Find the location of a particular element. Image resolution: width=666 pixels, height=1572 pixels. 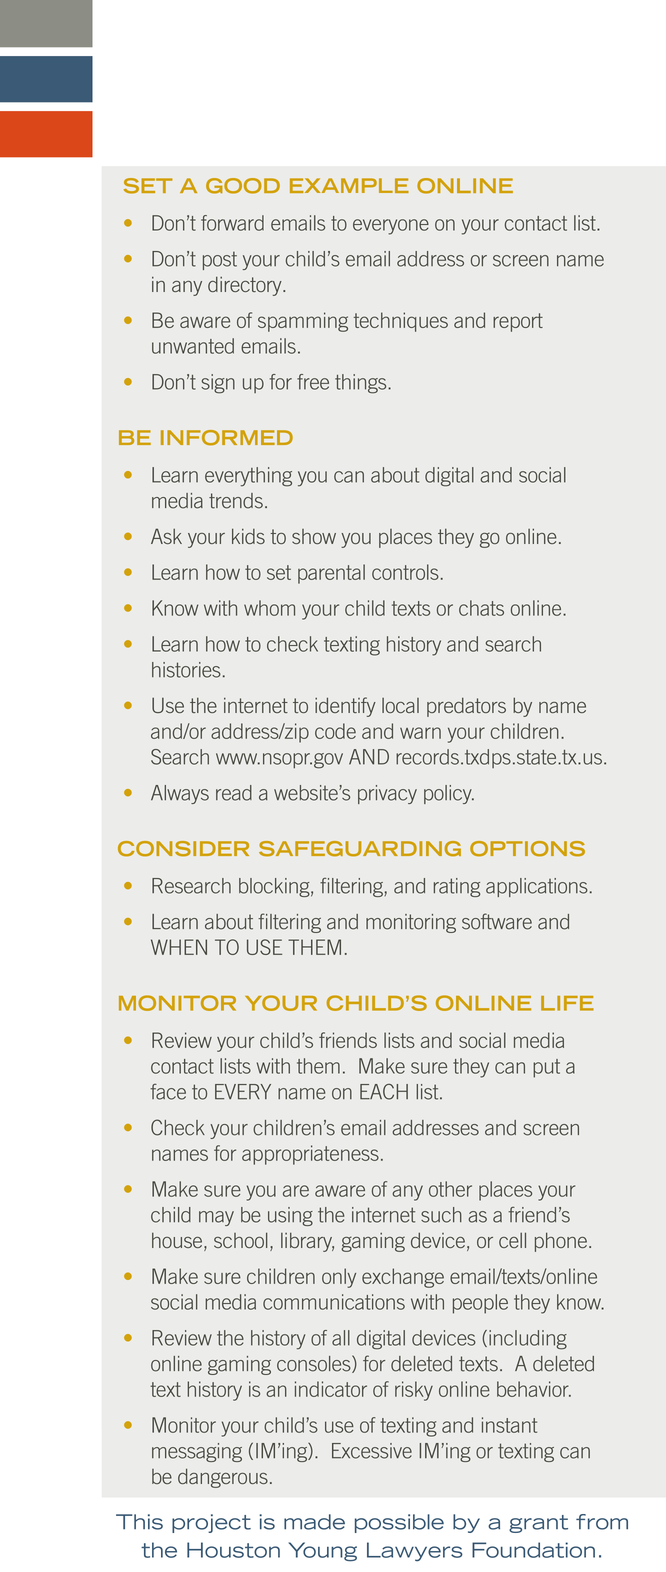

phone is located at coordinates (561, 1242).
